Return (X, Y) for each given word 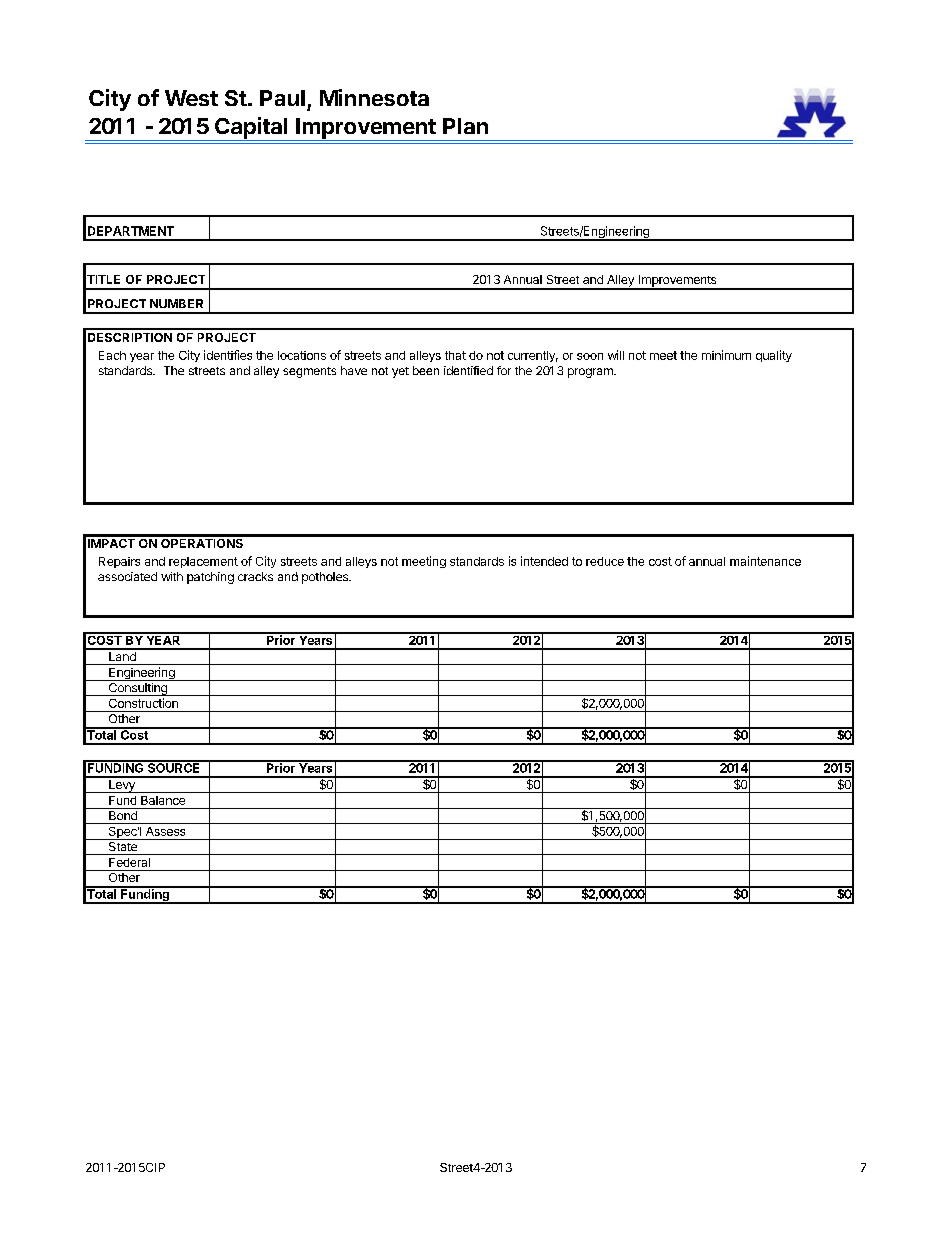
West (191, 98)
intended (544, 561)
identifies (228, 355)
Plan (465, 126)
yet (400, 372)
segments (309, 372)
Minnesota (374, 97)
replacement (203, 562)
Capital (251, 129)
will (616, 355)
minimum (726, 355)
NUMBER (176, 303)
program (591, 373)
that (455, 355)
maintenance (765, 561)
